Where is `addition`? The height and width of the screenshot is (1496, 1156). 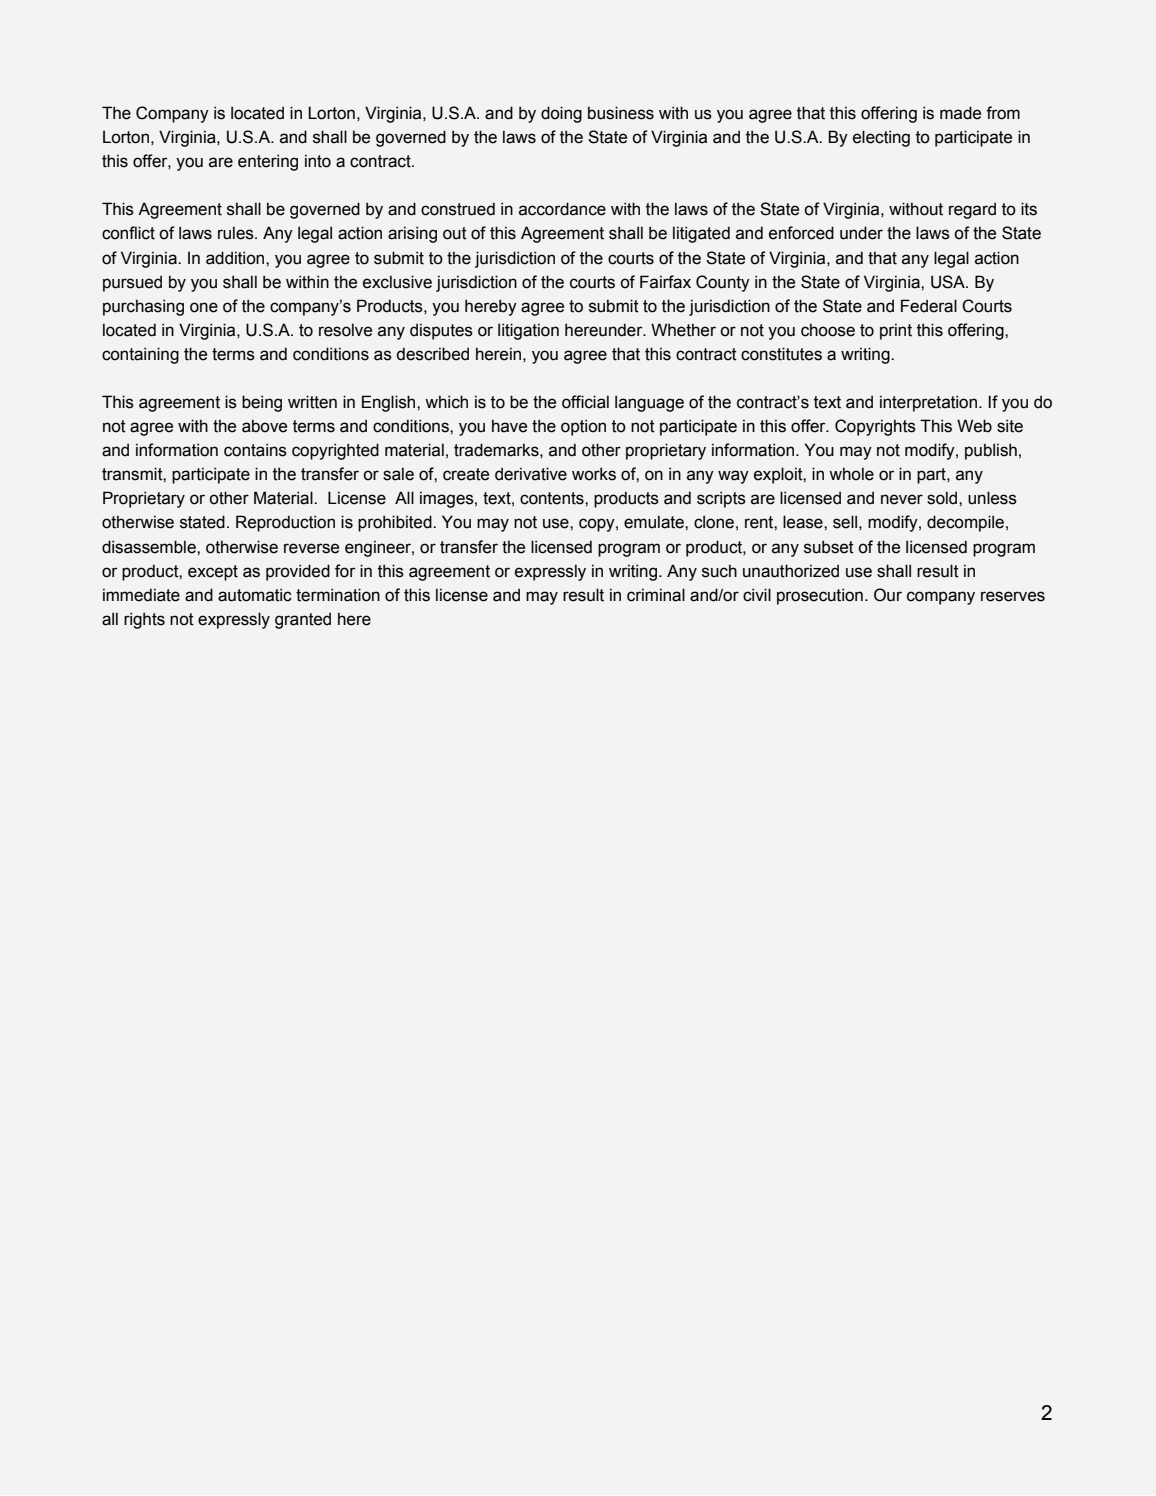 addition is located at coordinates (236, 258).
